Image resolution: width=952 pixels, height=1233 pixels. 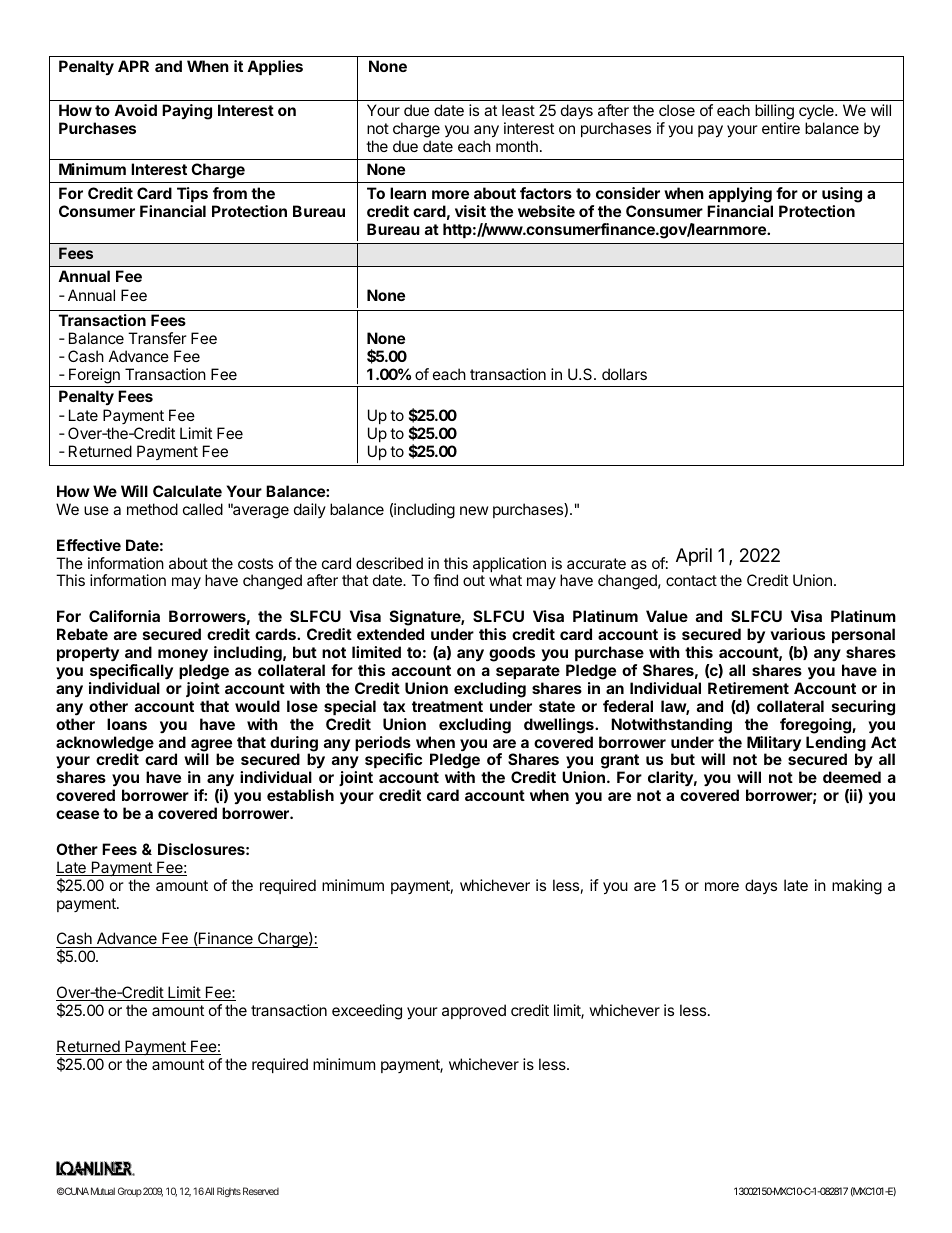 I want to click on billing, so click(x=774, y=113).
